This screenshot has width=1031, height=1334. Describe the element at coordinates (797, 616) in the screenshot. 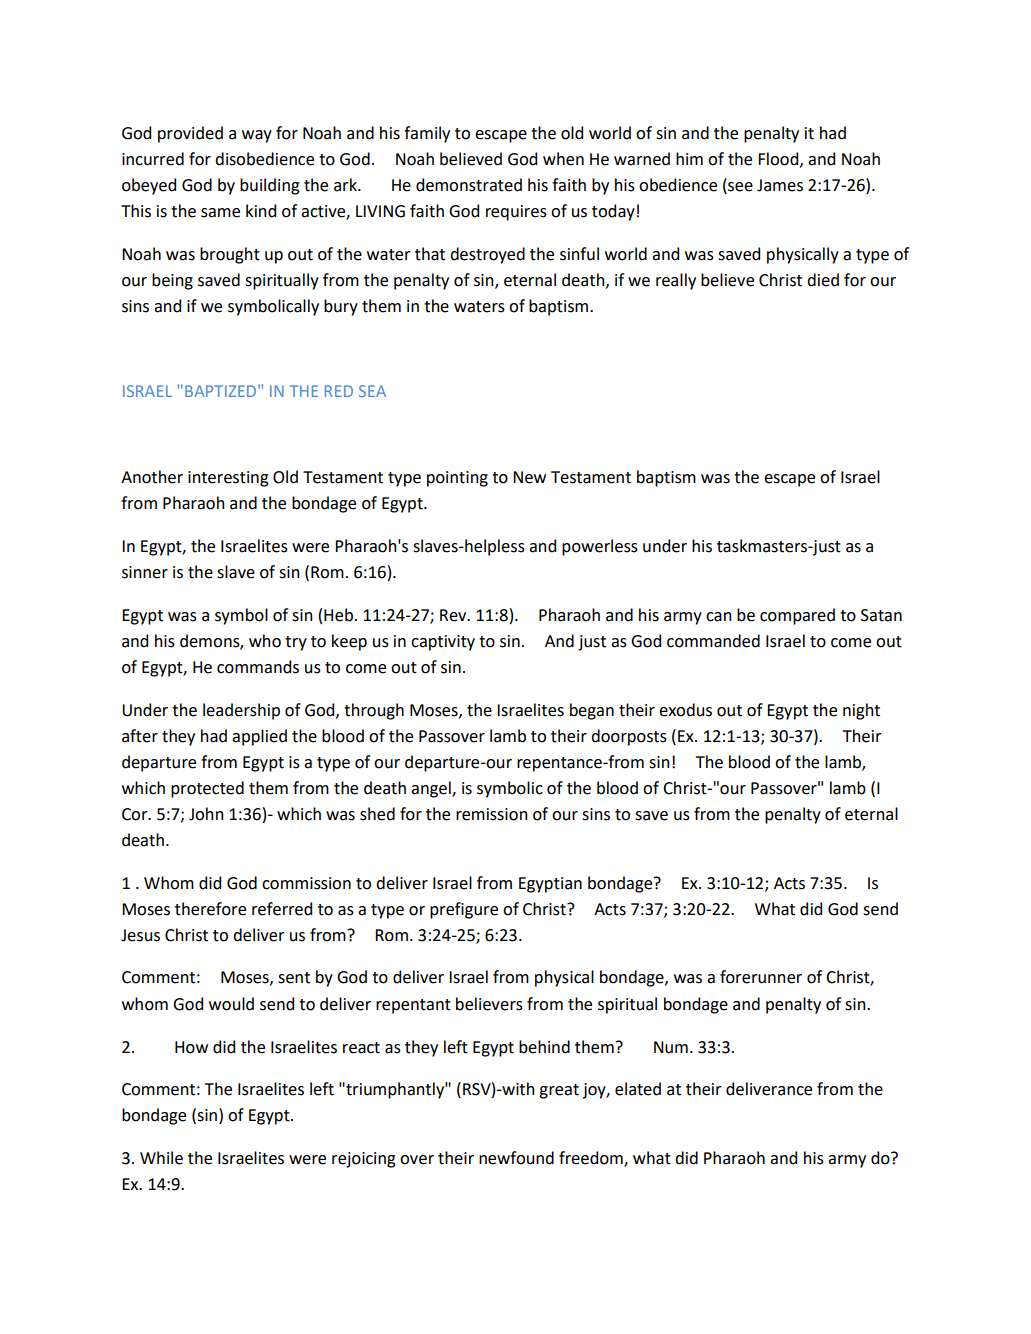

I see `compared` at that location.
